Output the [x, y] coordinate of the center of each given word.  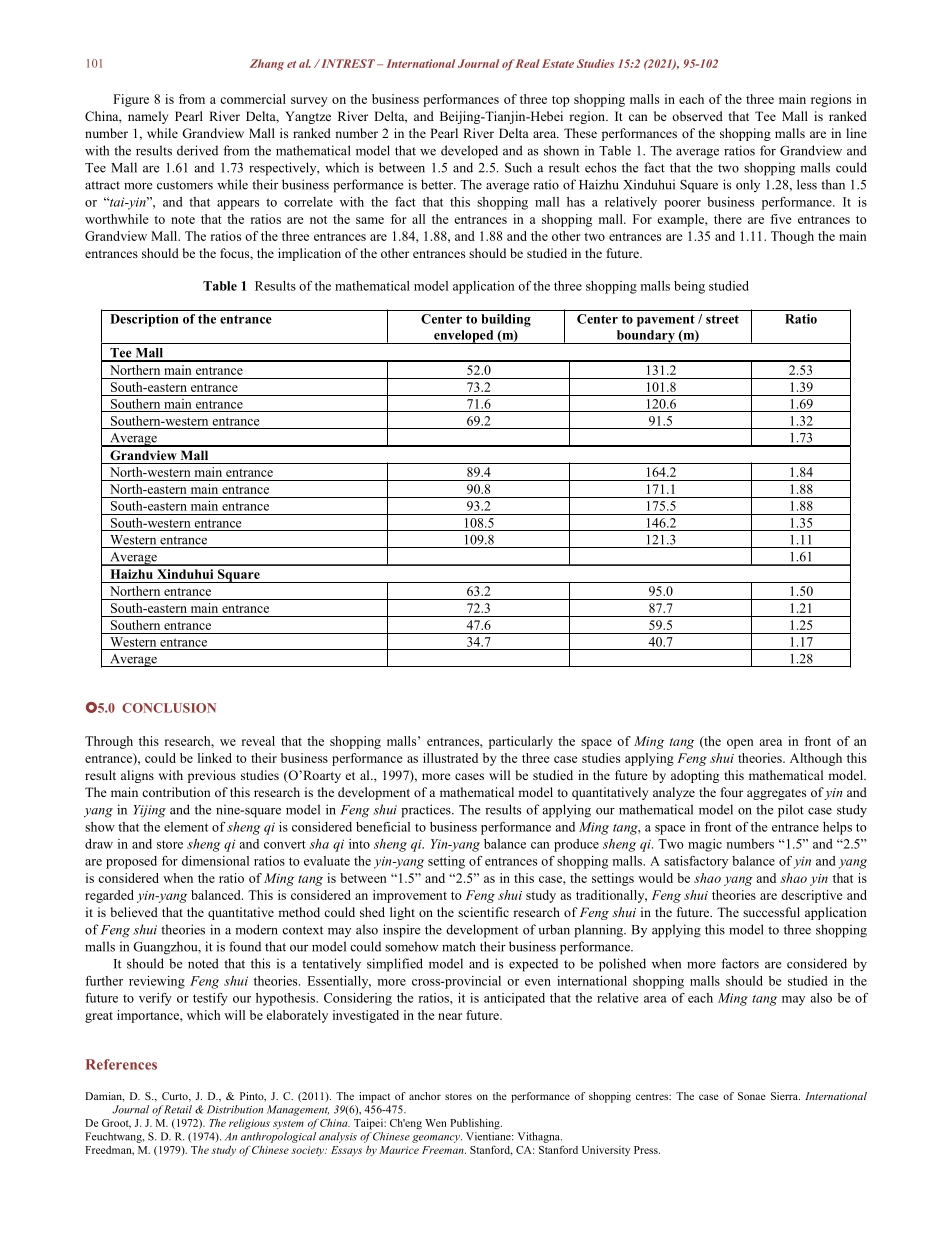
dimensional [215, 861]
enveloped [464, 337]
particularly [521, 742]
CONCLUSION [169, 708]
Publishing [476, 1124]
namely [148, 117]
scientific [483, 912]
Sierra [785, 1096]
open [740, 744]
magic [705, 845]
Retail [177, 1109]
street [722, 319]
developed [469, 152]
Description [144, 320]
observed [697, 116]
